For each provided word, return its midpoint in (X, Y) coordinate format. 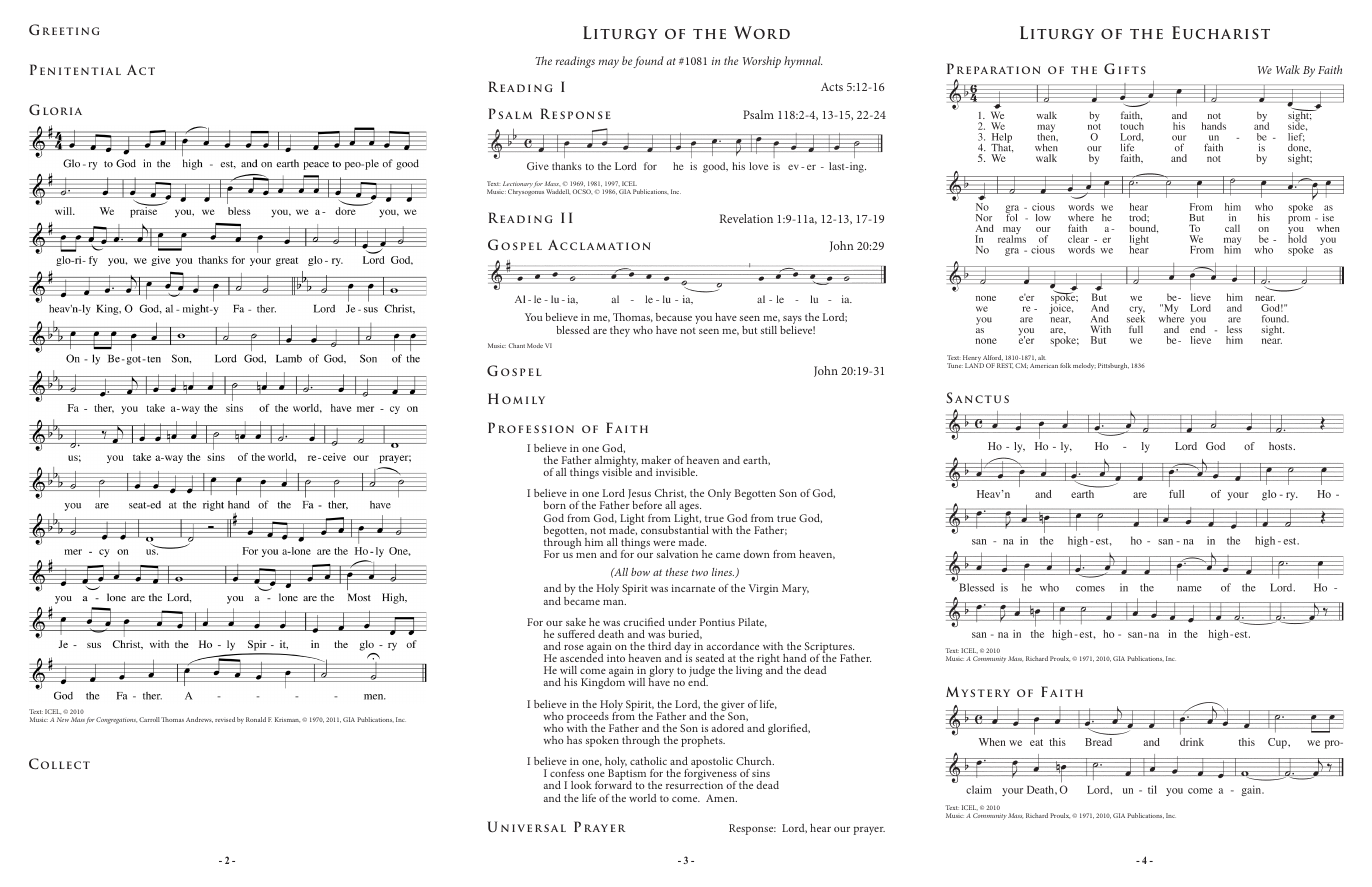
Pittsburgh (1113, 366)
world (643, 798)
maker (656, 460)
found (648, 62)
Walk (1288, 69)
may (609, 63)
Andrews (199, 720)
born (554, 505)
